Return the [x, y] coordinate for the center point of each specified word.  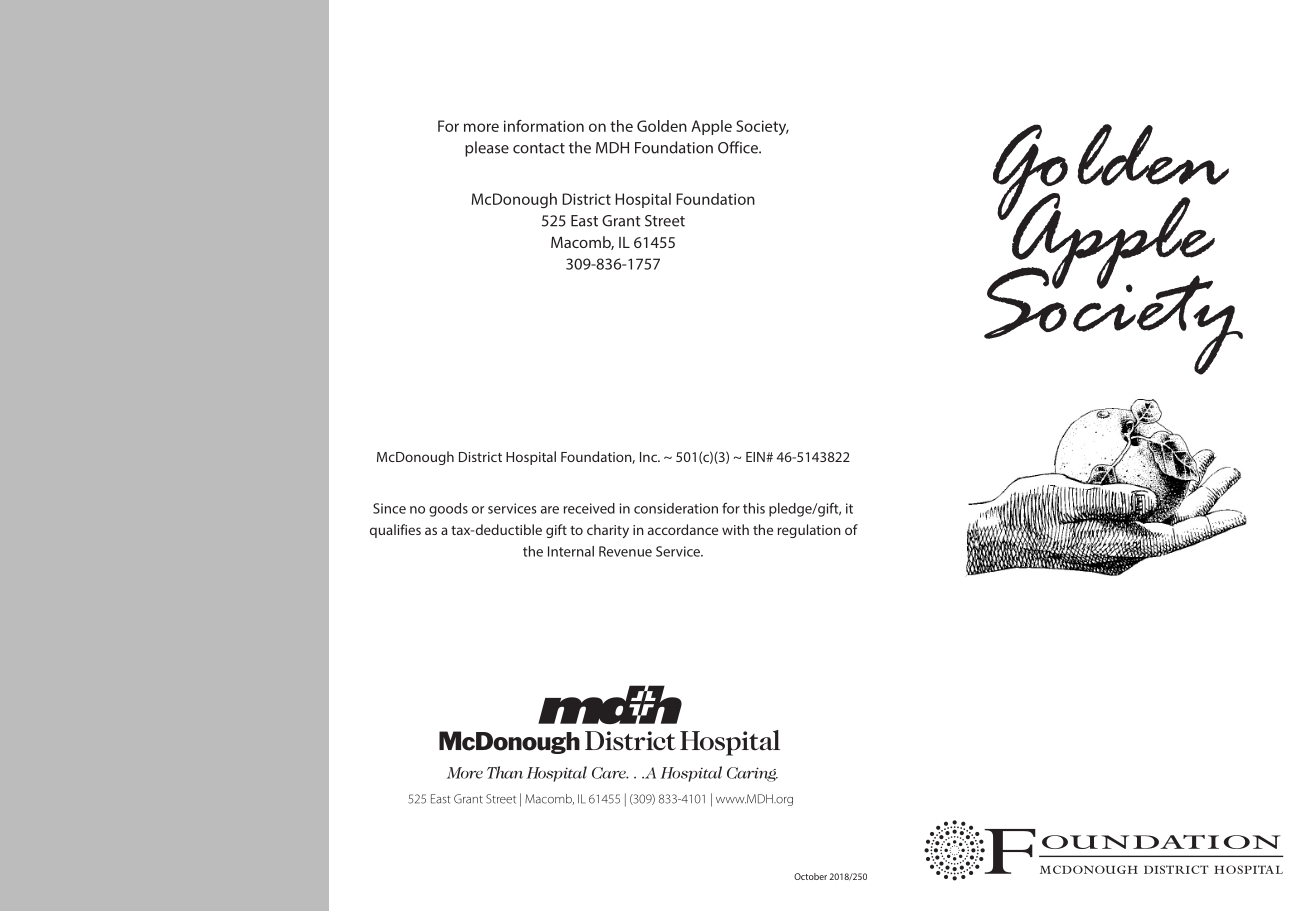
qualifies [395, 531]
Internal [571, 551]
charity [608, 531]
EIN [756, 457]
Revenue [625, 551]
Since [389, 508]
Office [739, 147]
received [589, 508]
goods [448, 510]
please [487, 149]
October [810, 876]
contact [539, 148]
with [735, 529]
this [754, 508]
